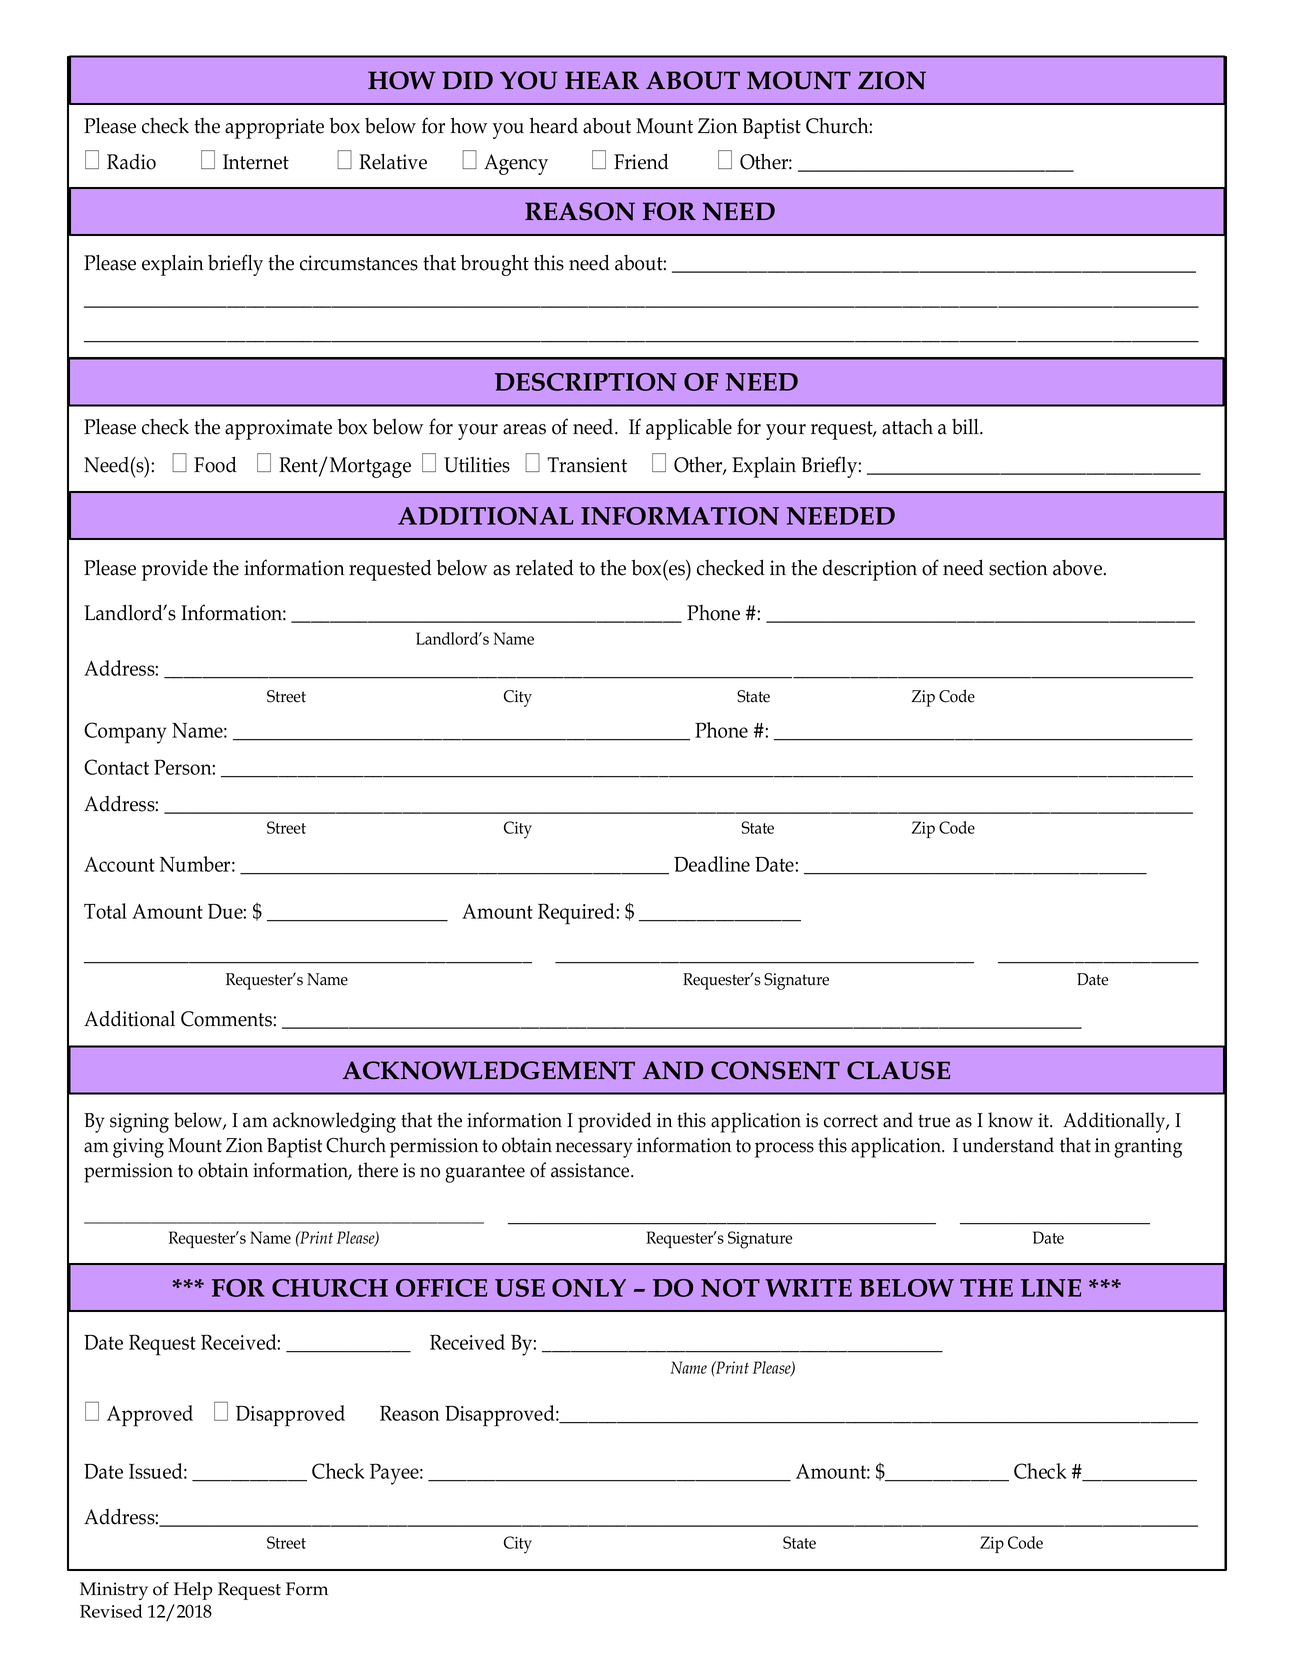  Describe the element at coordinates (1018, 568) in the image. I see `section` at that location.
